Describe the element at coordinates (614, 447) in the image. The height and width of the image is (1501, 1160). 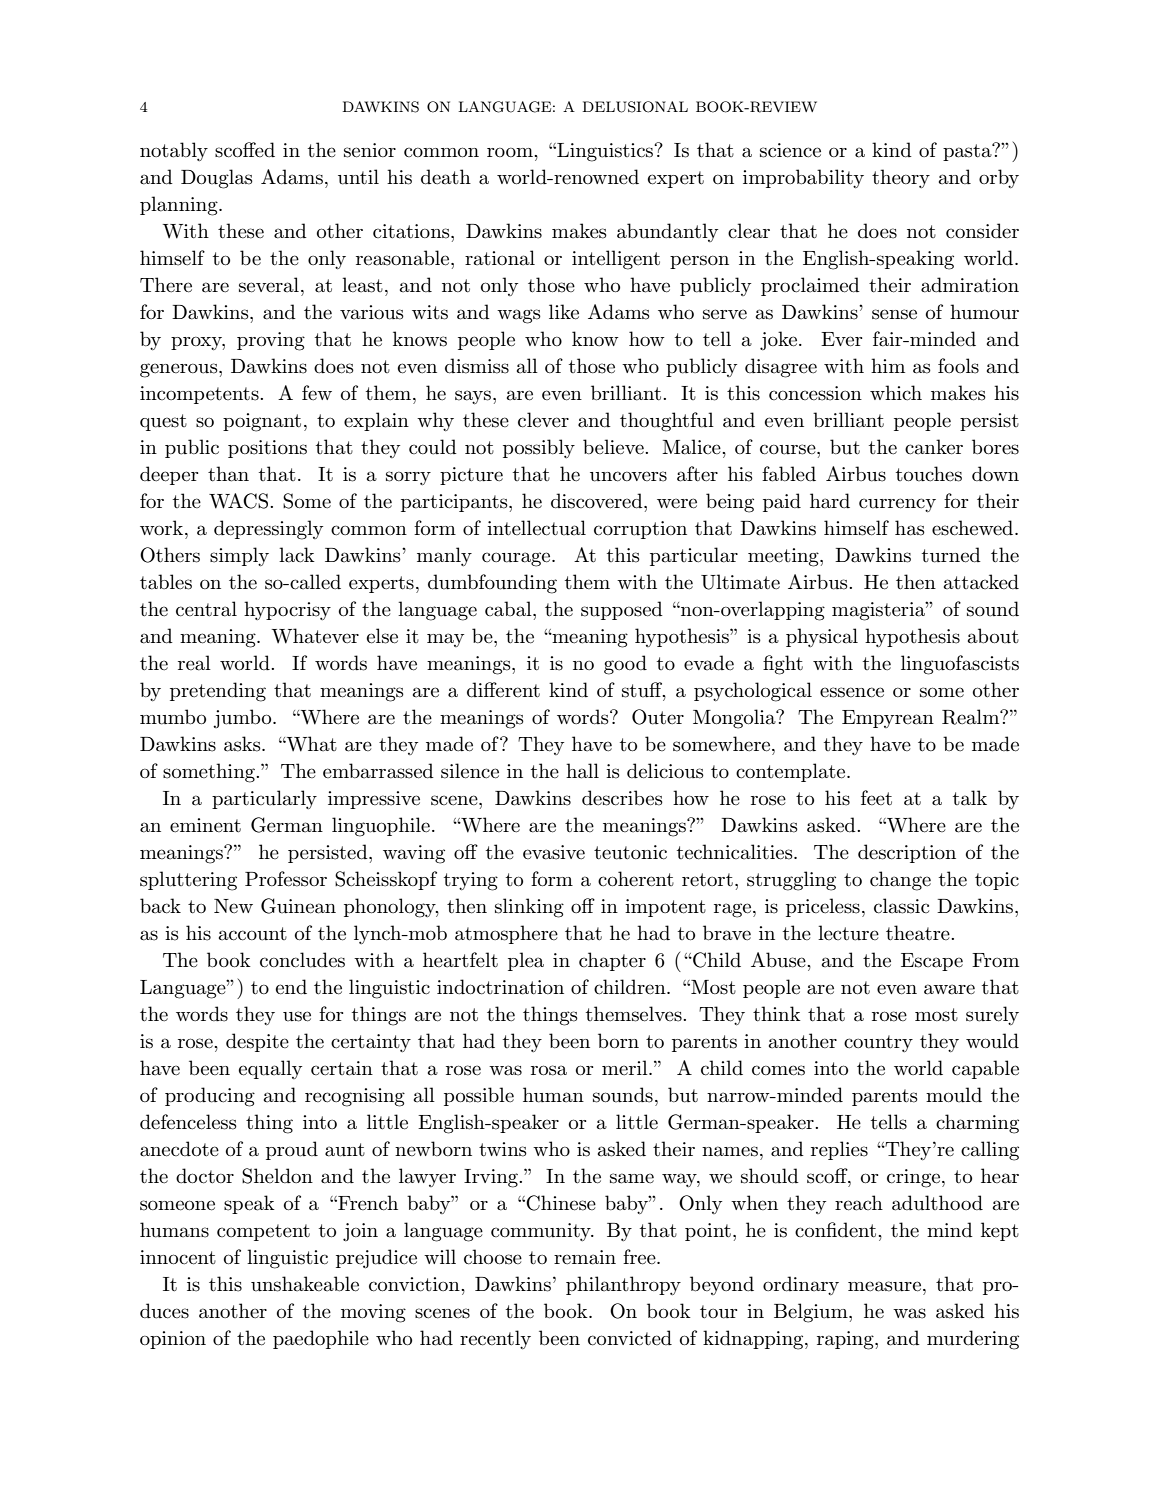
I see `believe` at that location.
